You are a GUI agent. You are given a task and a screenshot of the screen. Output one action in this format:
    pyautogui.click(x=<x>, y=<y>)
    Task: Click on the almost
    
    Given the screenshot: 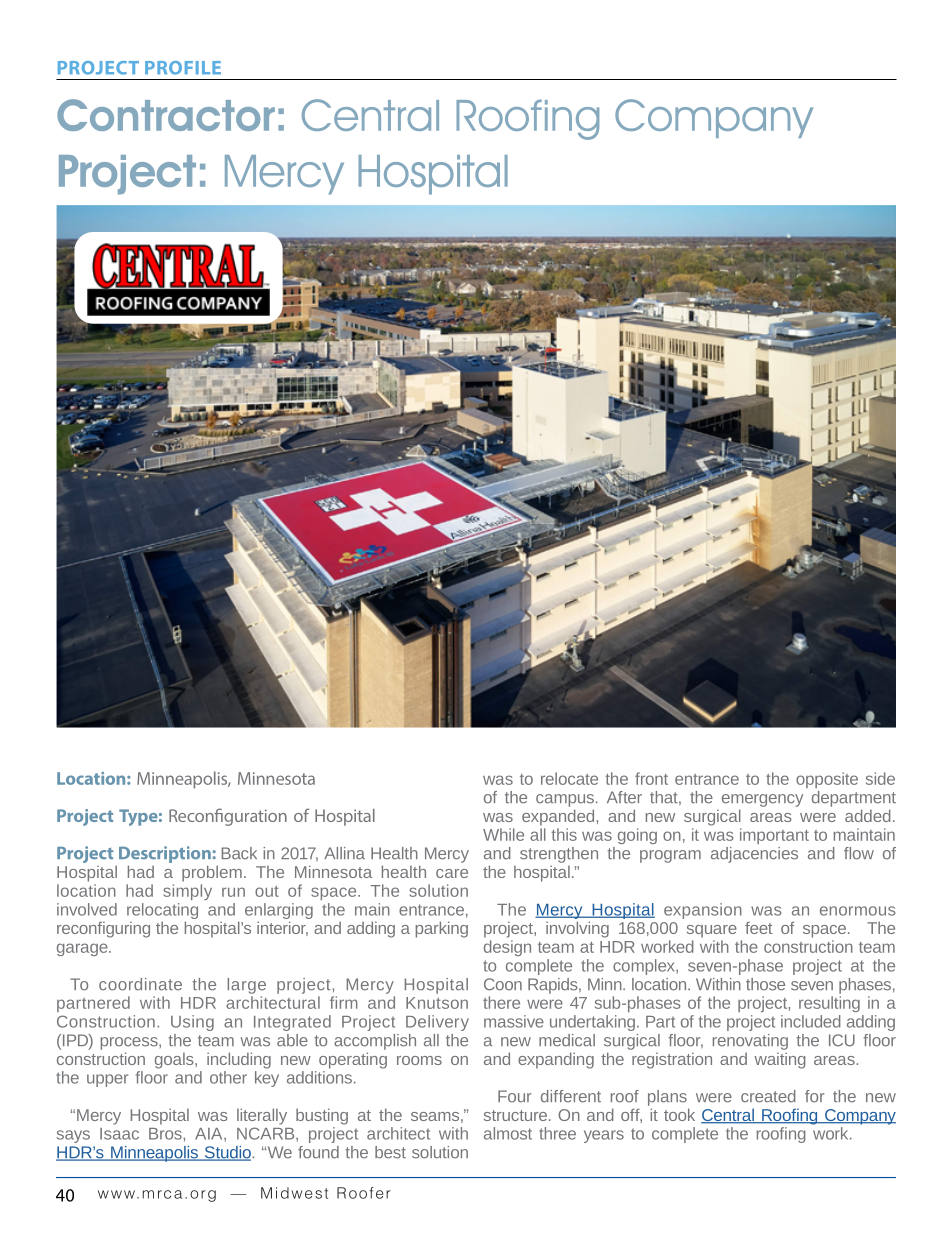 What is the action you would take?
    pyautogui.click(x=508, y=1133)
